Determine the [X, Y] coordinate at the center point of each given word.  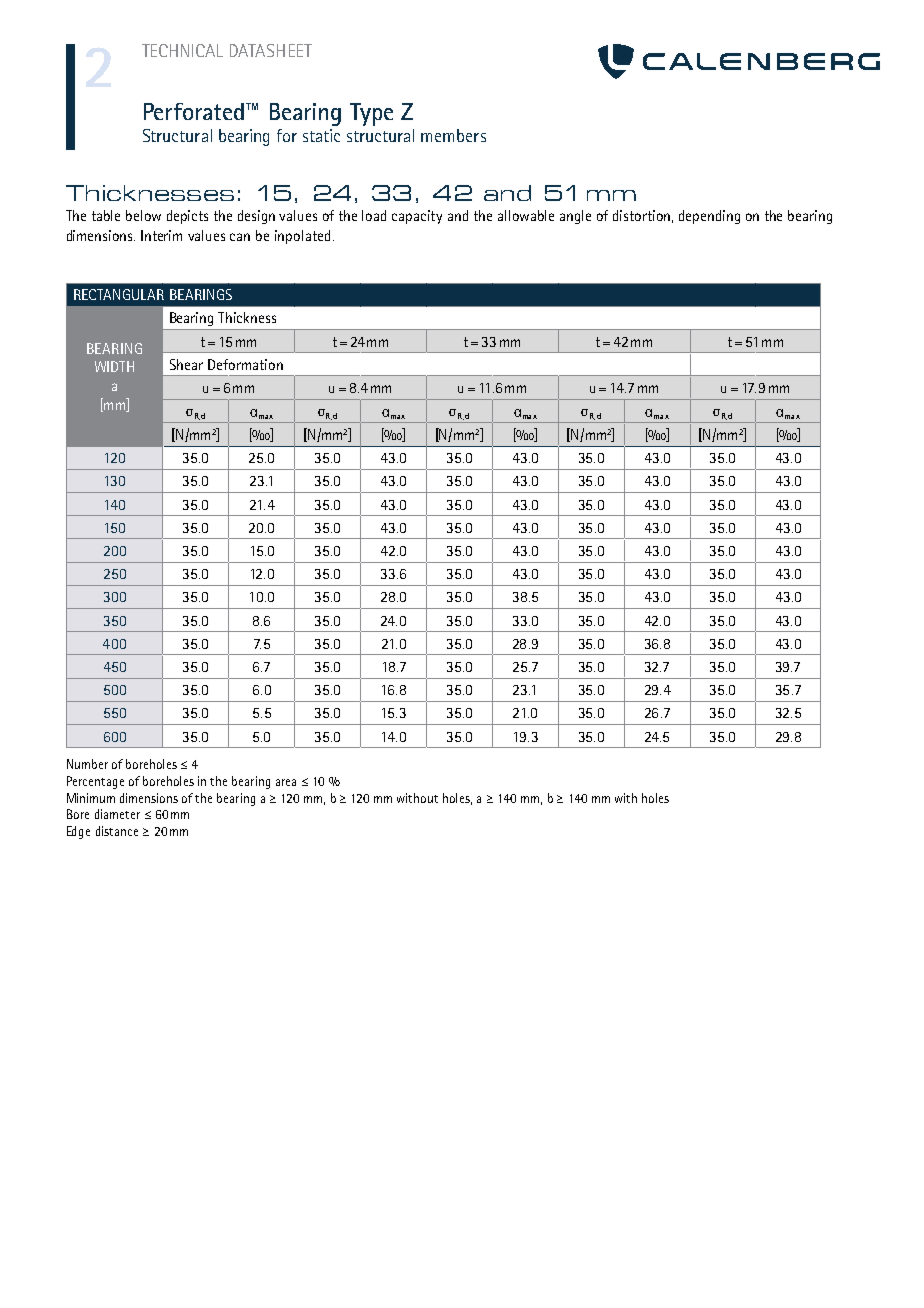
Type [371, 114]
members [453, 135]
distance [117, 831]
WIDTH [114, 366]
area [286, 782]
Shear [186, 364]
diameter [117, 814]
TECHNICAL [182, 50]
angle [575, 217]
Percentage [95, 782]
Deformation [245, 364]
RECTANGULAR [119, 294]
